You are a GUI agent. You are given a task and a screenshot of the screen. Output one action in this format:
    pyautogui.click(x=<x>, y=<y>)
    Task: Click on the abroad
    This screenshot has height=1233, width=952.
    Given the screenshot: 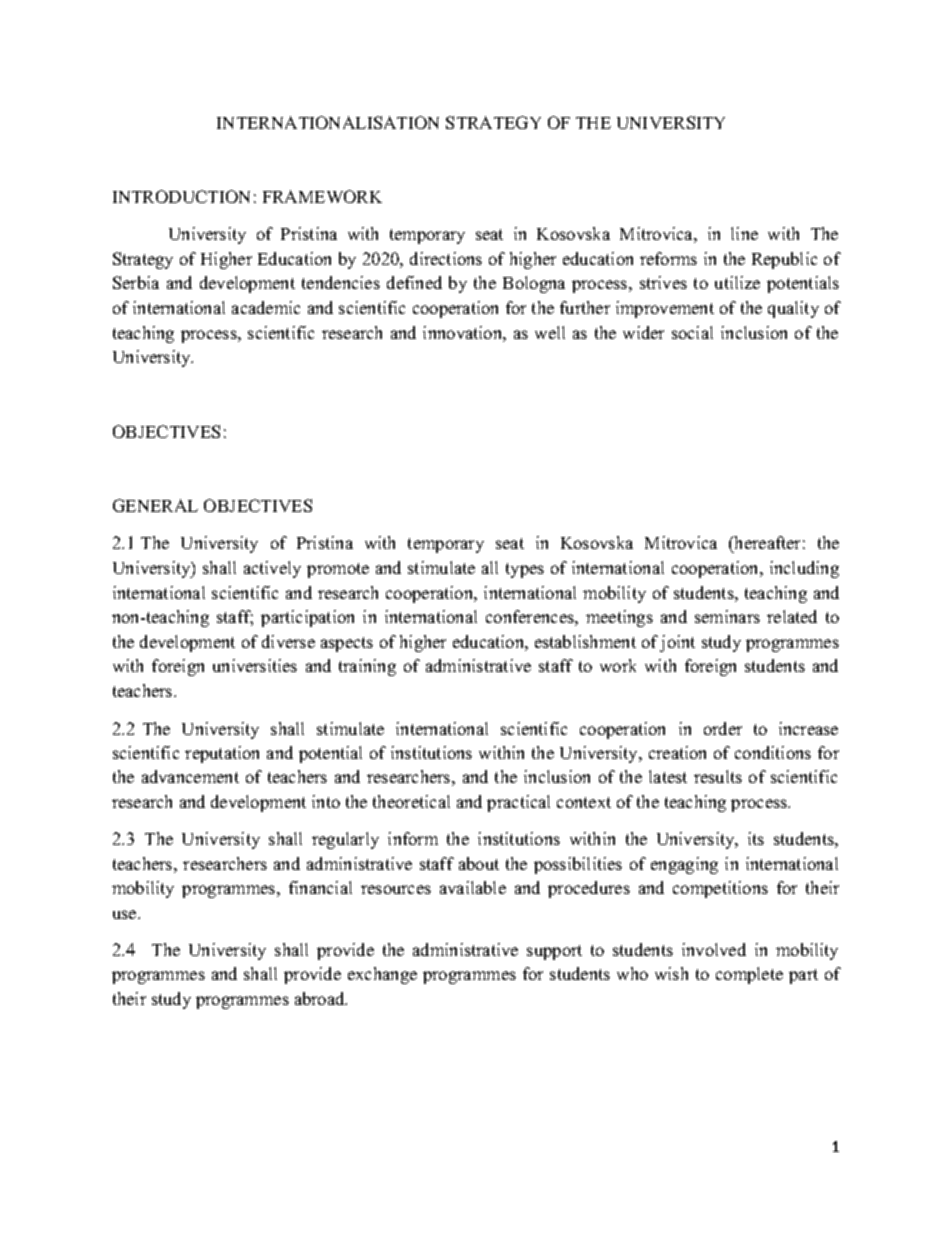 What is the action you would take?
    pyautogui.click(x=321, y=998)
